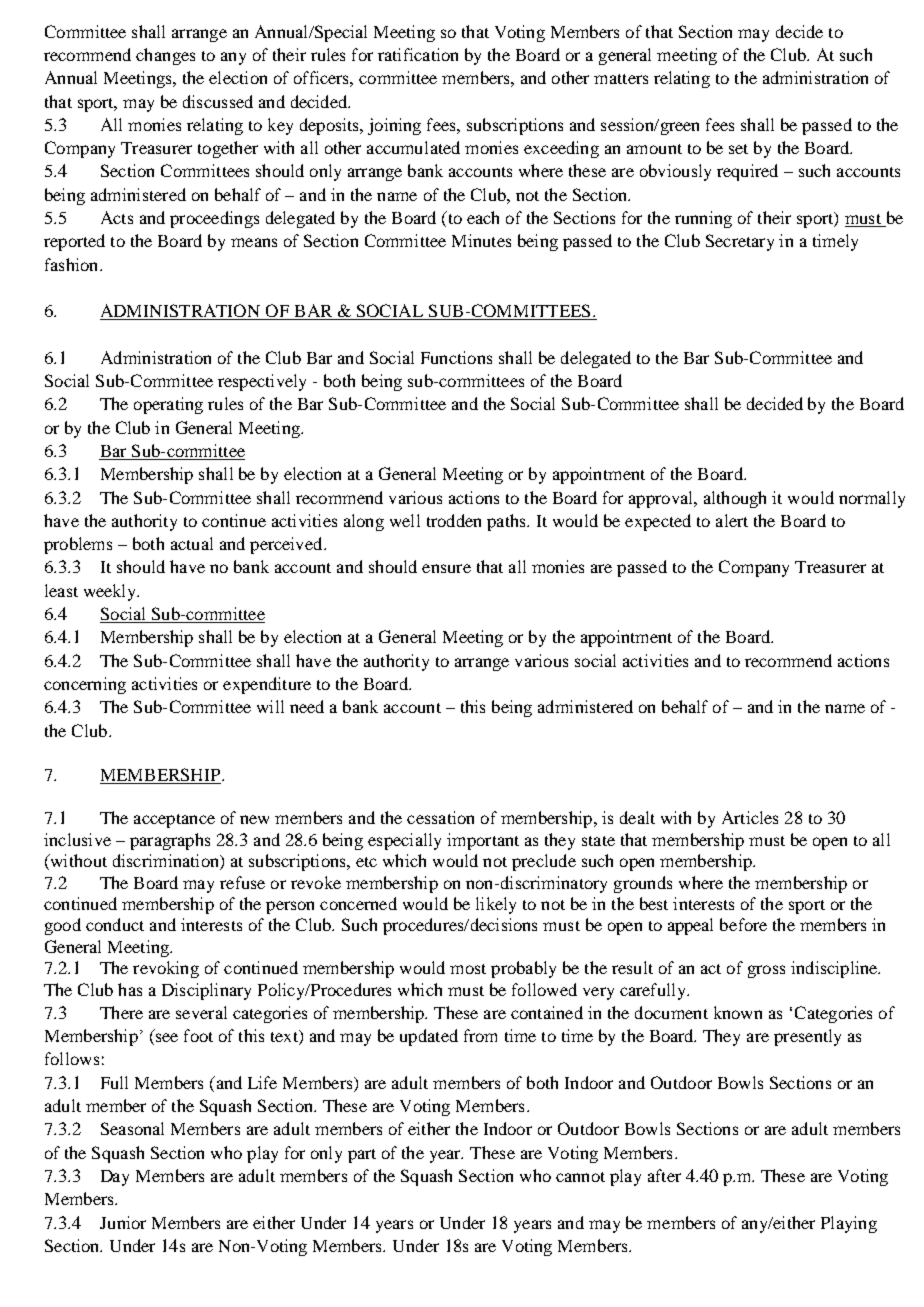 The width and height of the screenshot is (924, 1307). I want to click on part, so click(362, 1156).
